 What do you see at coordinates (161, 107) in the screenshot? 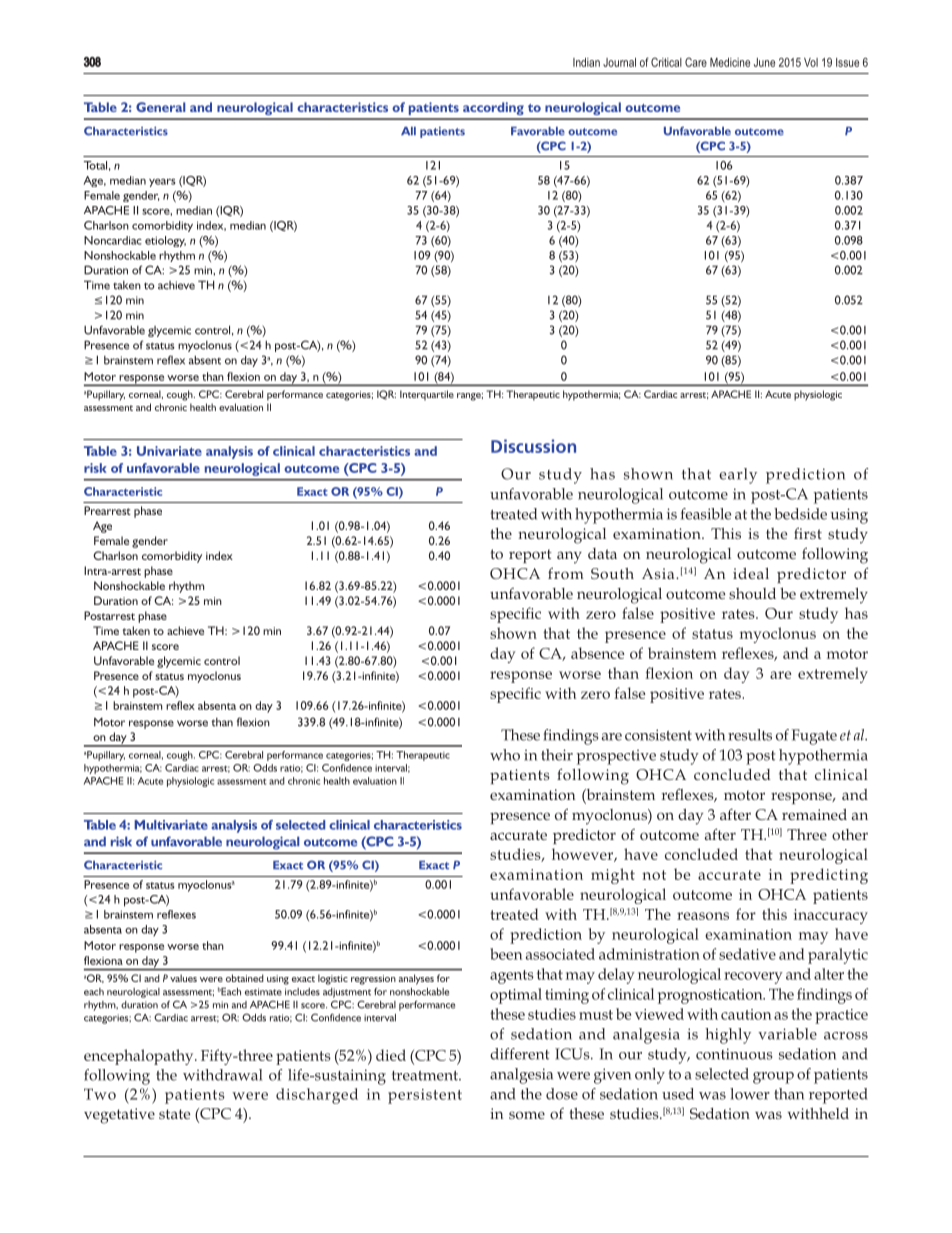
I see `General` at bounding box center [161, 107].
